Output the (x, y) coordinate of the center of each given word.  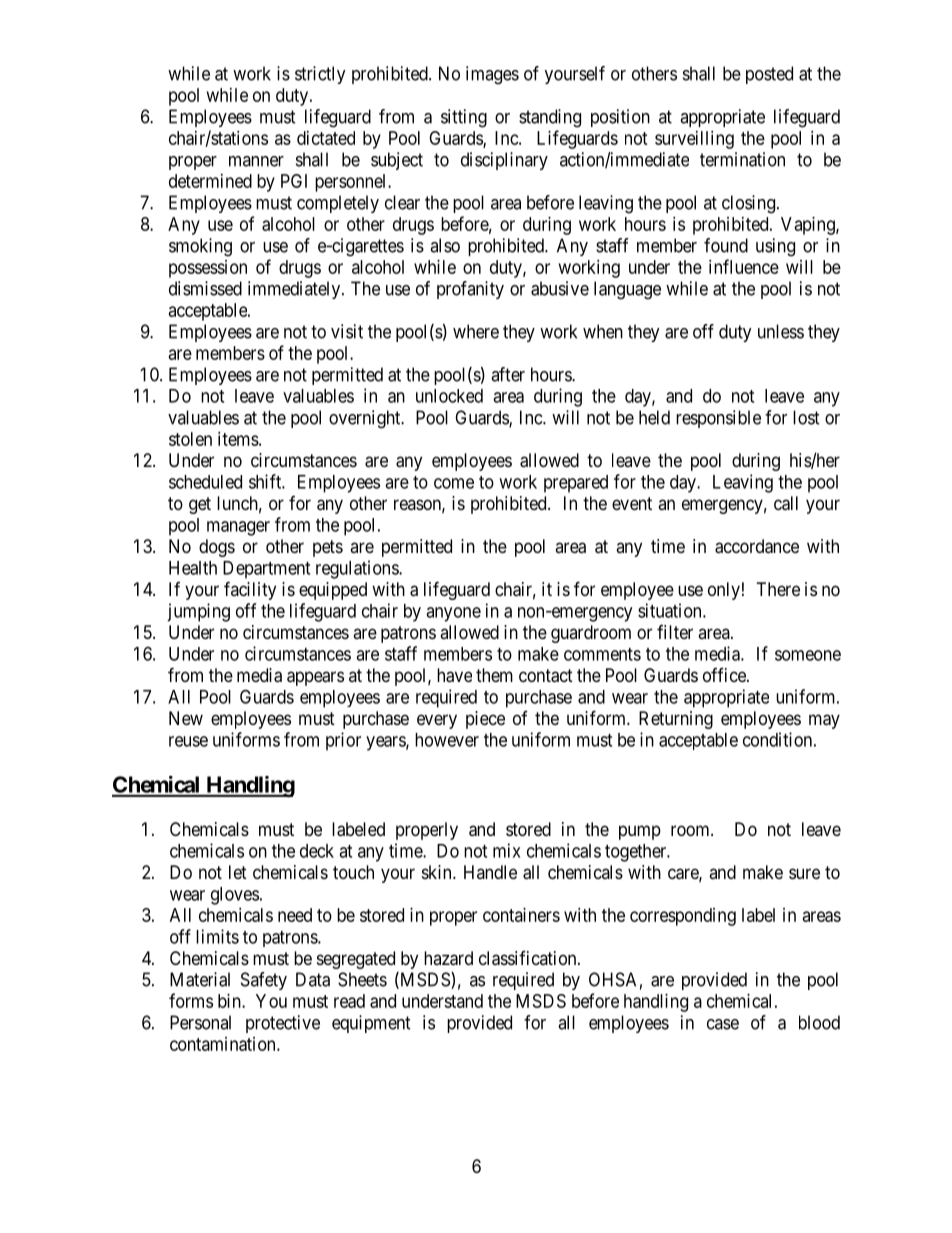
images (492, 75)
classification (529, 958)
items (238, 439)
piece (485, 720)
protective (283, 1024)
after (508, 374)
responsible (718, 419)
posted (769, 75)
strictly (320, 75)
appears (315, 678)
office (725, 675)
